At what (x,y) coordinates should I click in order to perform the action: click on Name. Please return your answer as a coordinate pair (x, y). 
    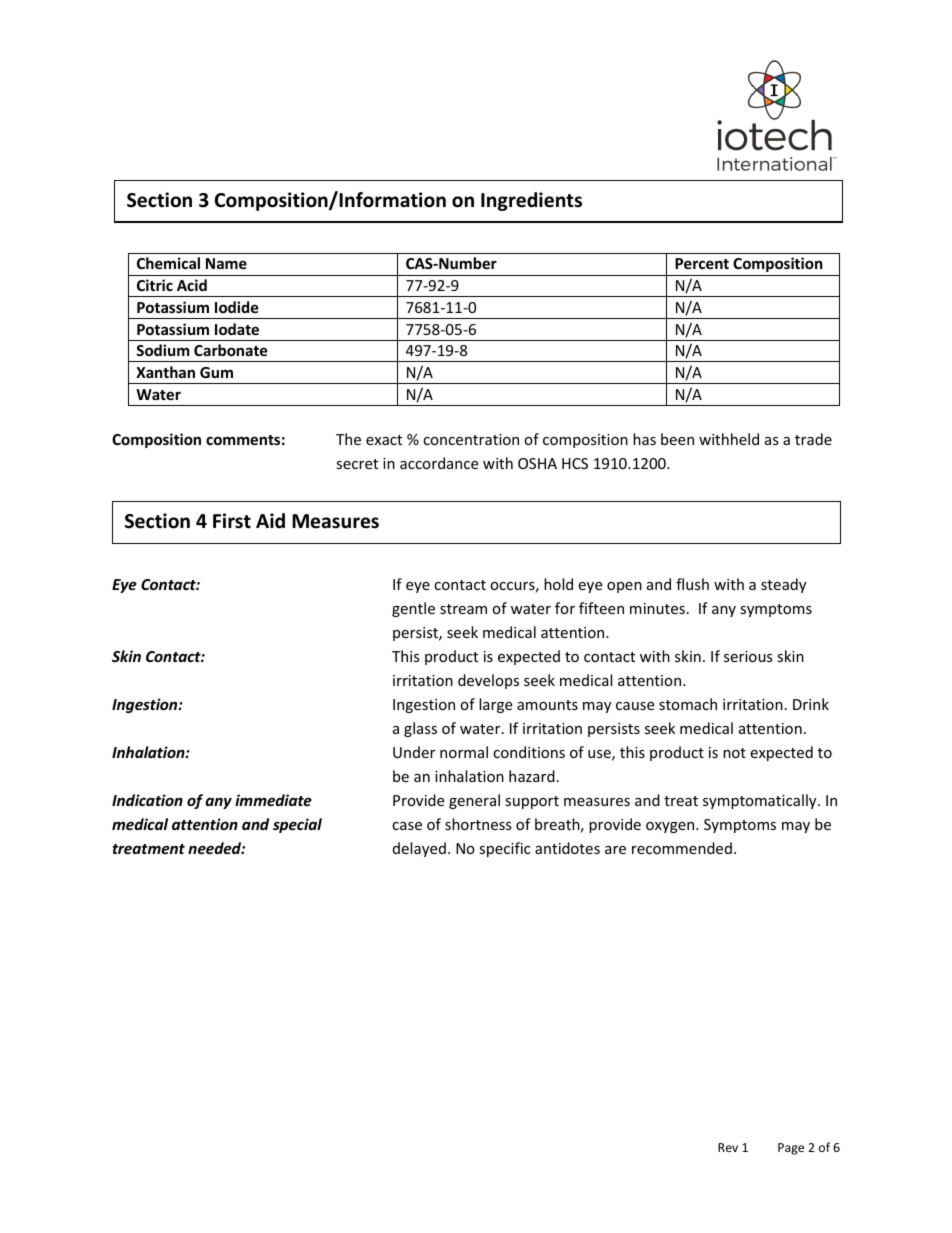
    Looking at the image, I should click on (226, 263).
